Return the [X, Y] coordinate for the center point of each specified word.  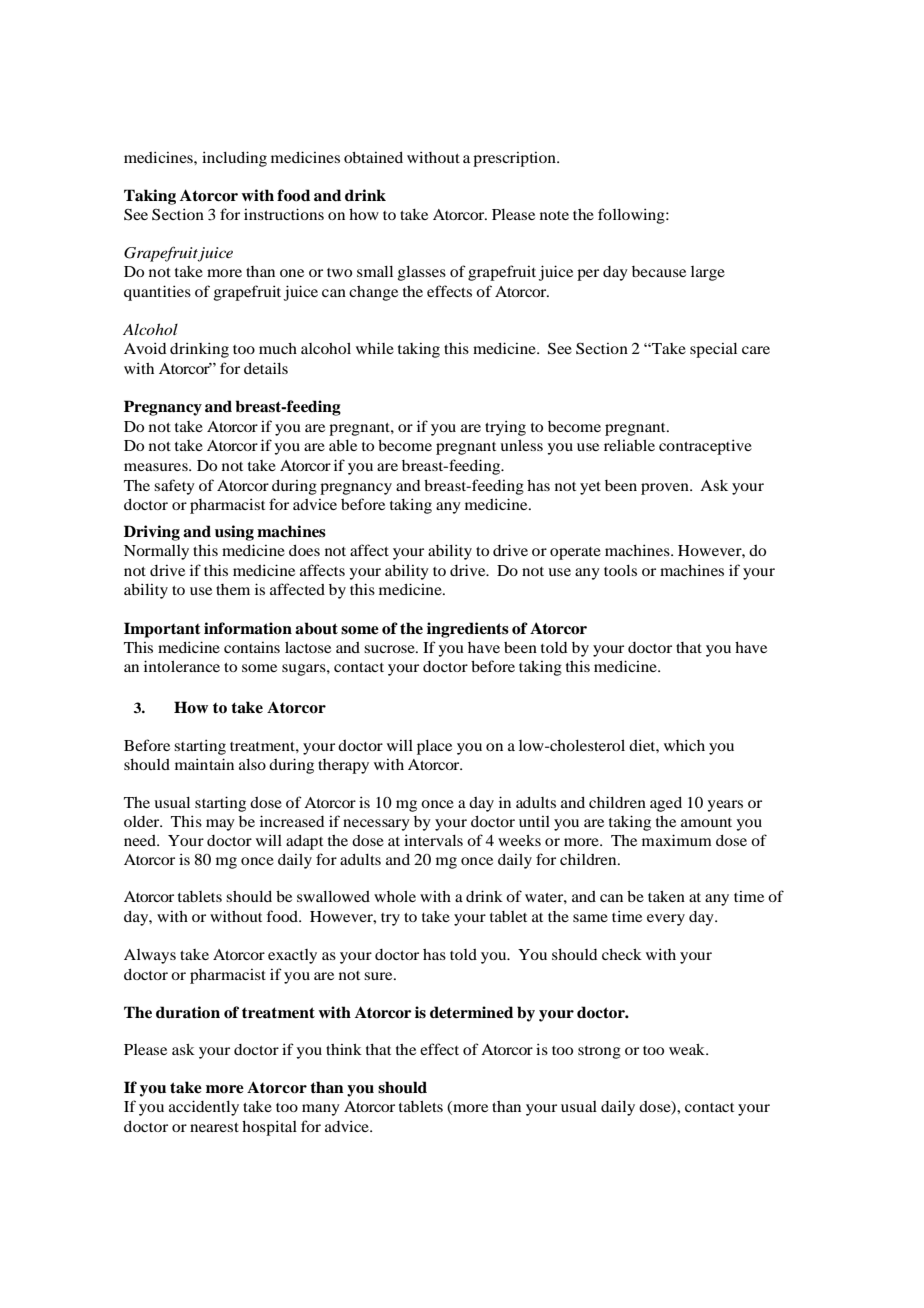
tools [620, 570]
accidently [204, 1108]
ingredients [468, 630]
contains [252, 647]
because [659, 271]
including [234, 159]
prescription [515, 159]
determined [471, 1012]
